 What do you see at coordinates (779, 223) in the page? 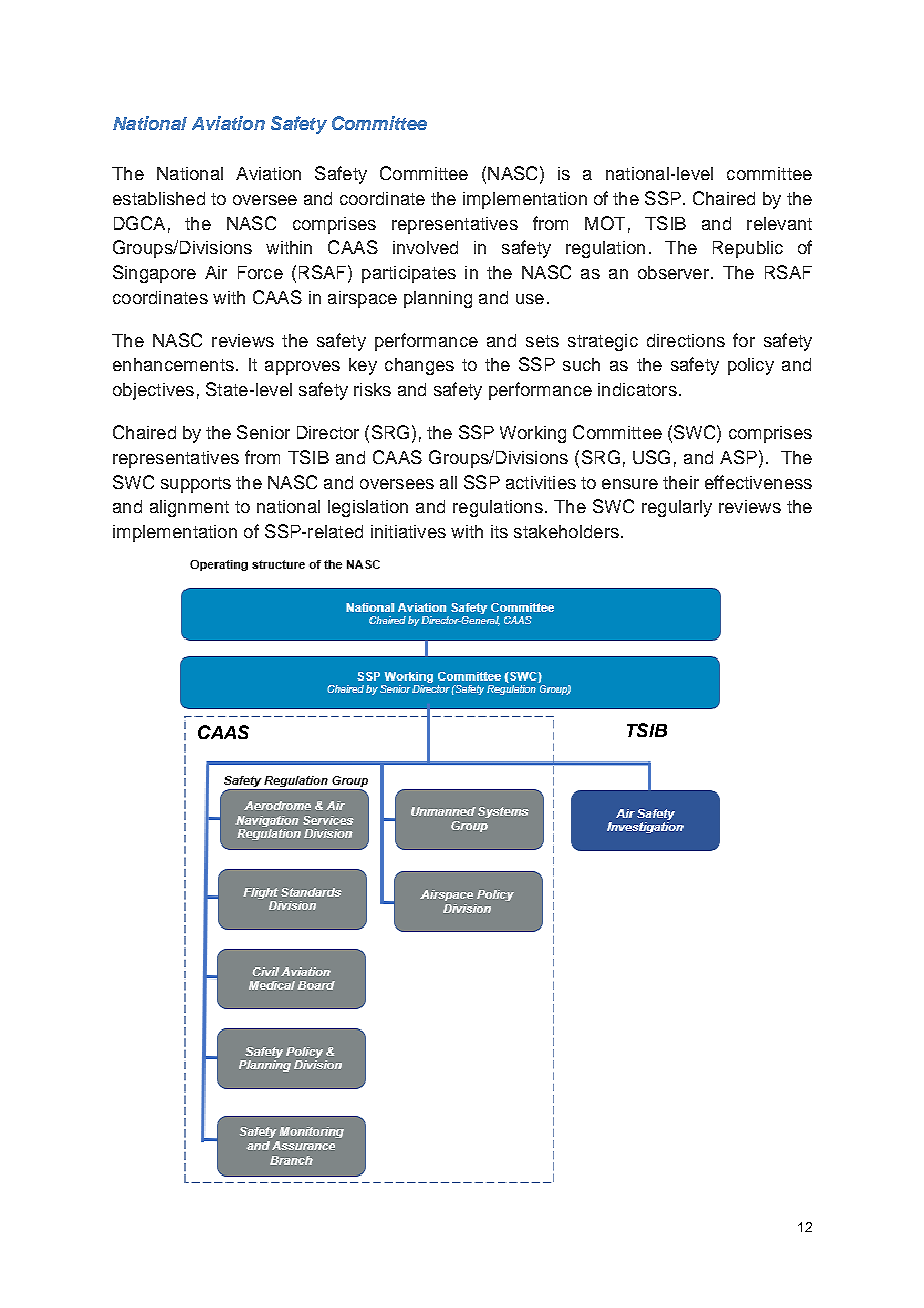
I see `relevant` at bounding box center [779, 223].
